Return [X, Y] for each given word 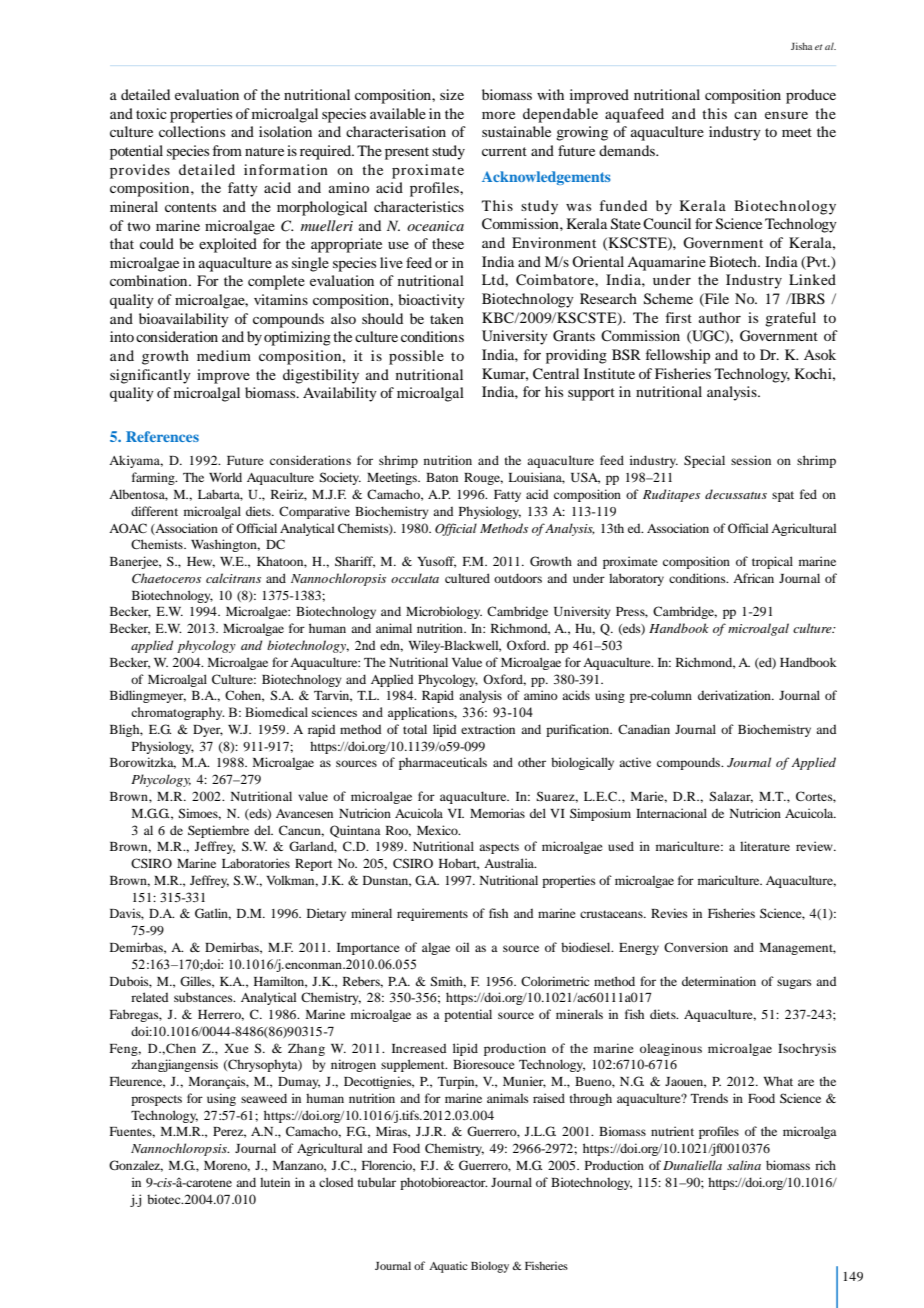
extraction [488, 729]
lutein [275, 1182]
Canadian [644, 729]
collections [192, 131]
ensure [786, 115]
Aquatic [448, 1267]
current [504, 151]
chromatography [177, 713]
